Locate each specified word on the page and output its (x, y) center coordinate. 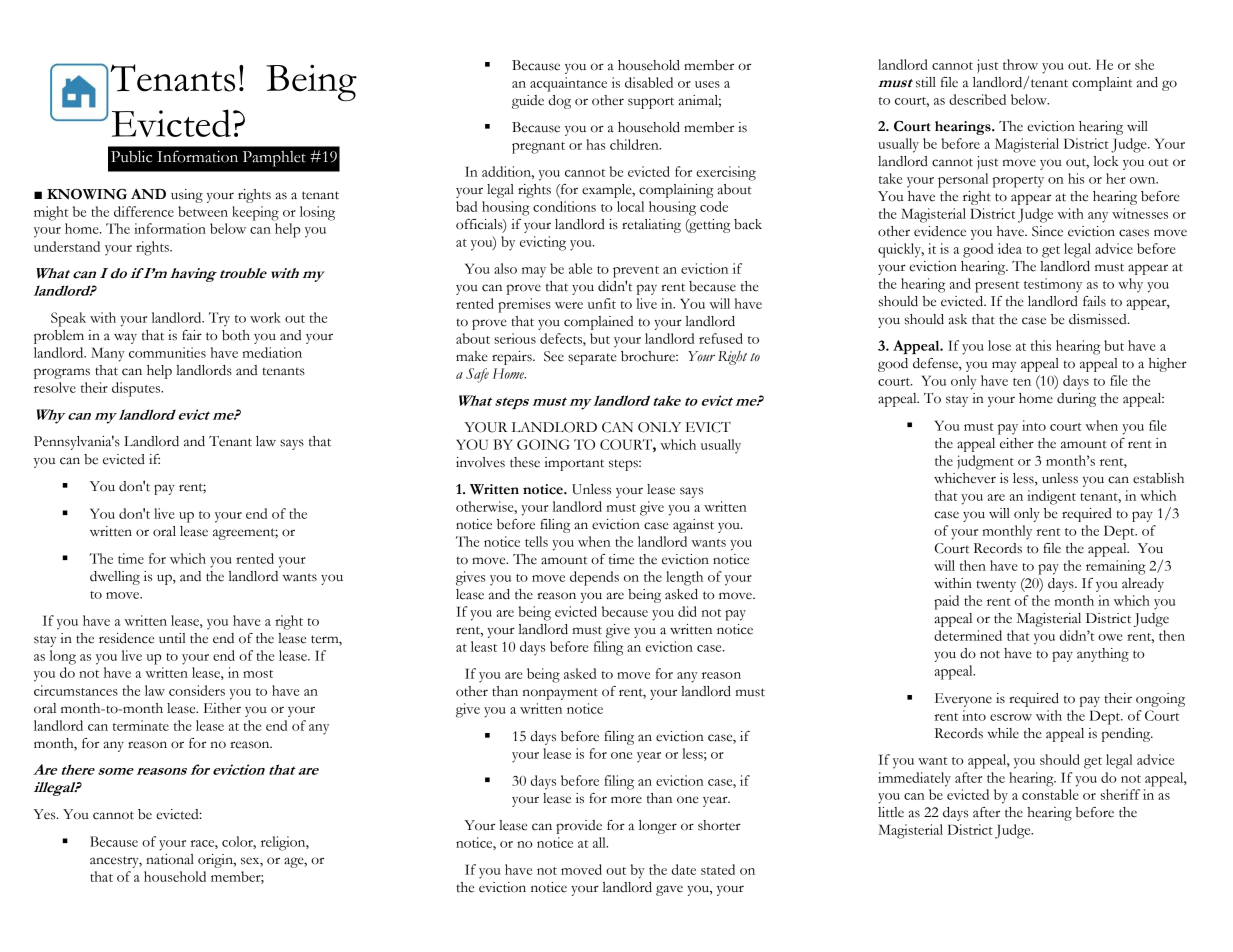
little (891, 812)
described (977, 99)
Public (131, 156)
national (170, 859)
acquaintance (568, 84)
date (684, 869)
